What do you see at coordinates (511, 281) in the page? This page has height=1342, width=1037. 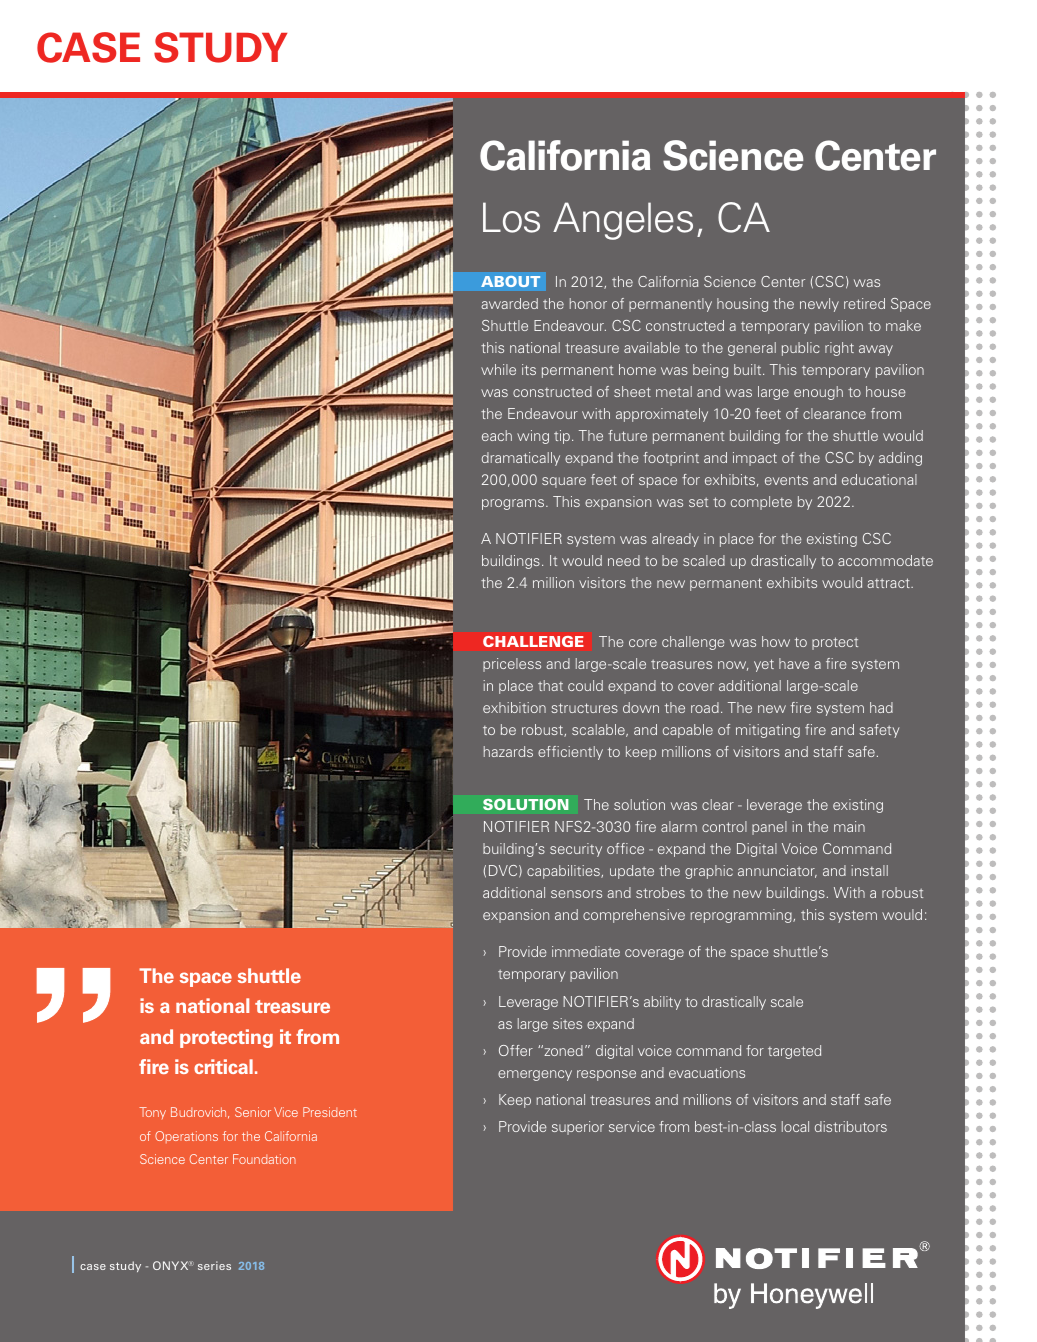 I see `ABOUT` at bounding box center [511, 281].
